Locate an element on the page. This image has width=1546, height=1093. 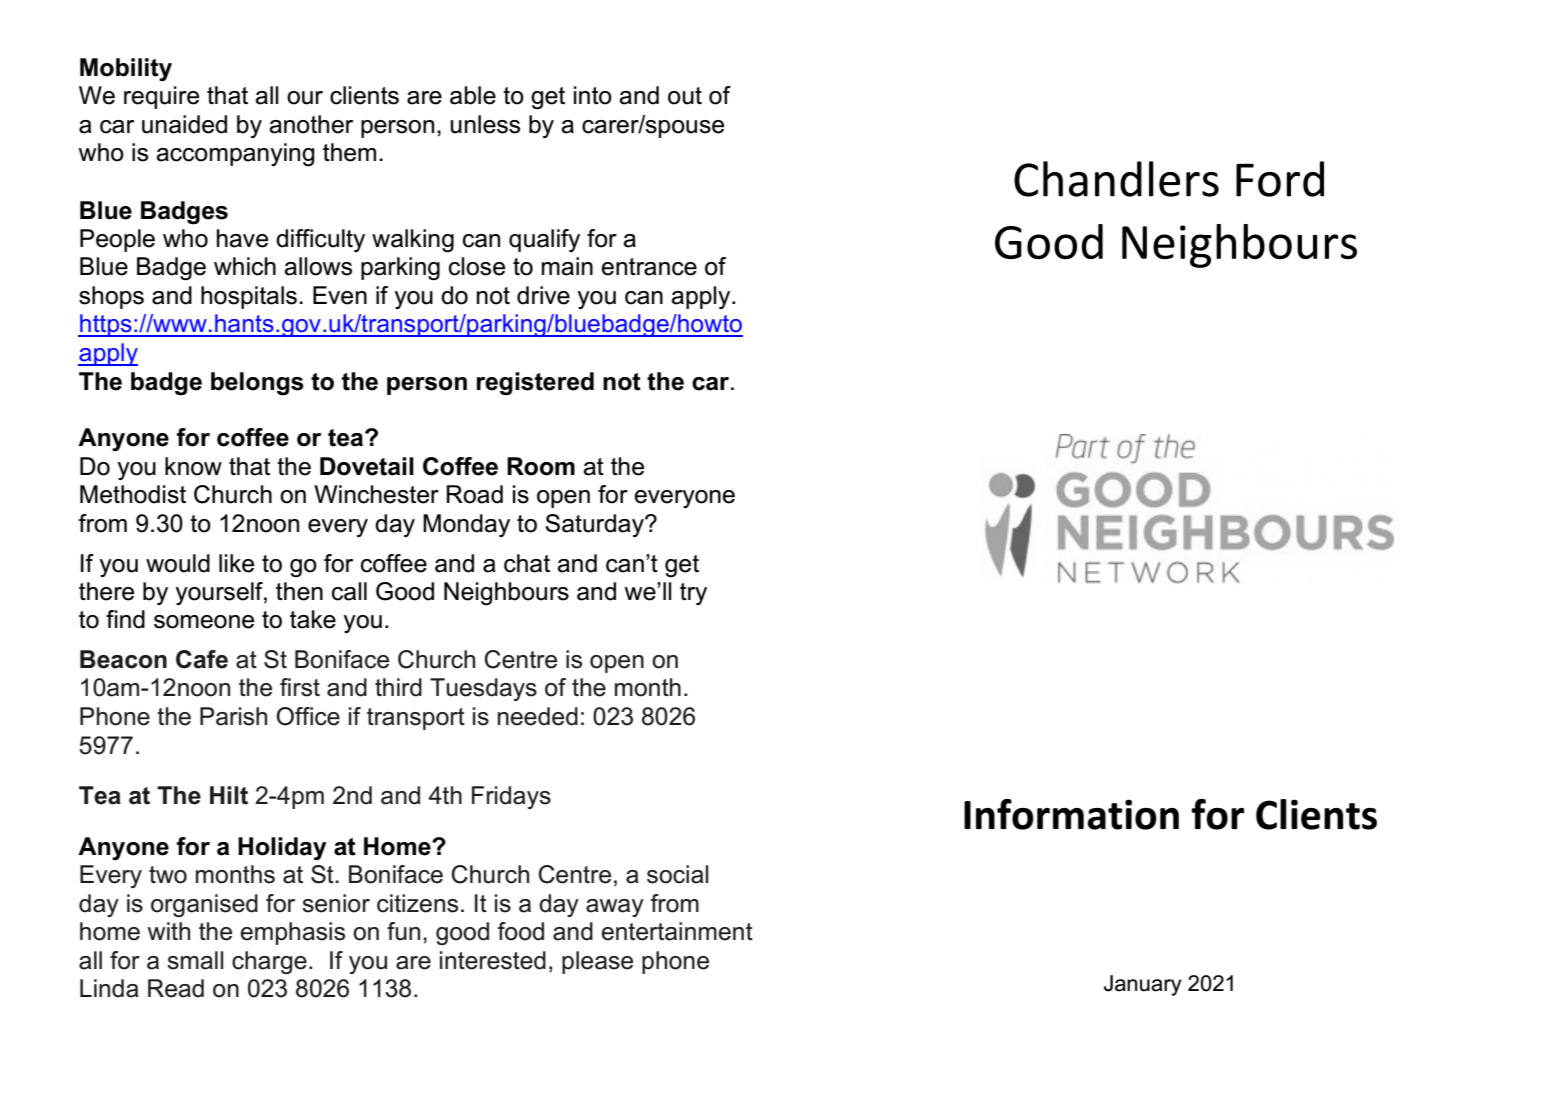
entertainment is located at coordinates (677, 931).
